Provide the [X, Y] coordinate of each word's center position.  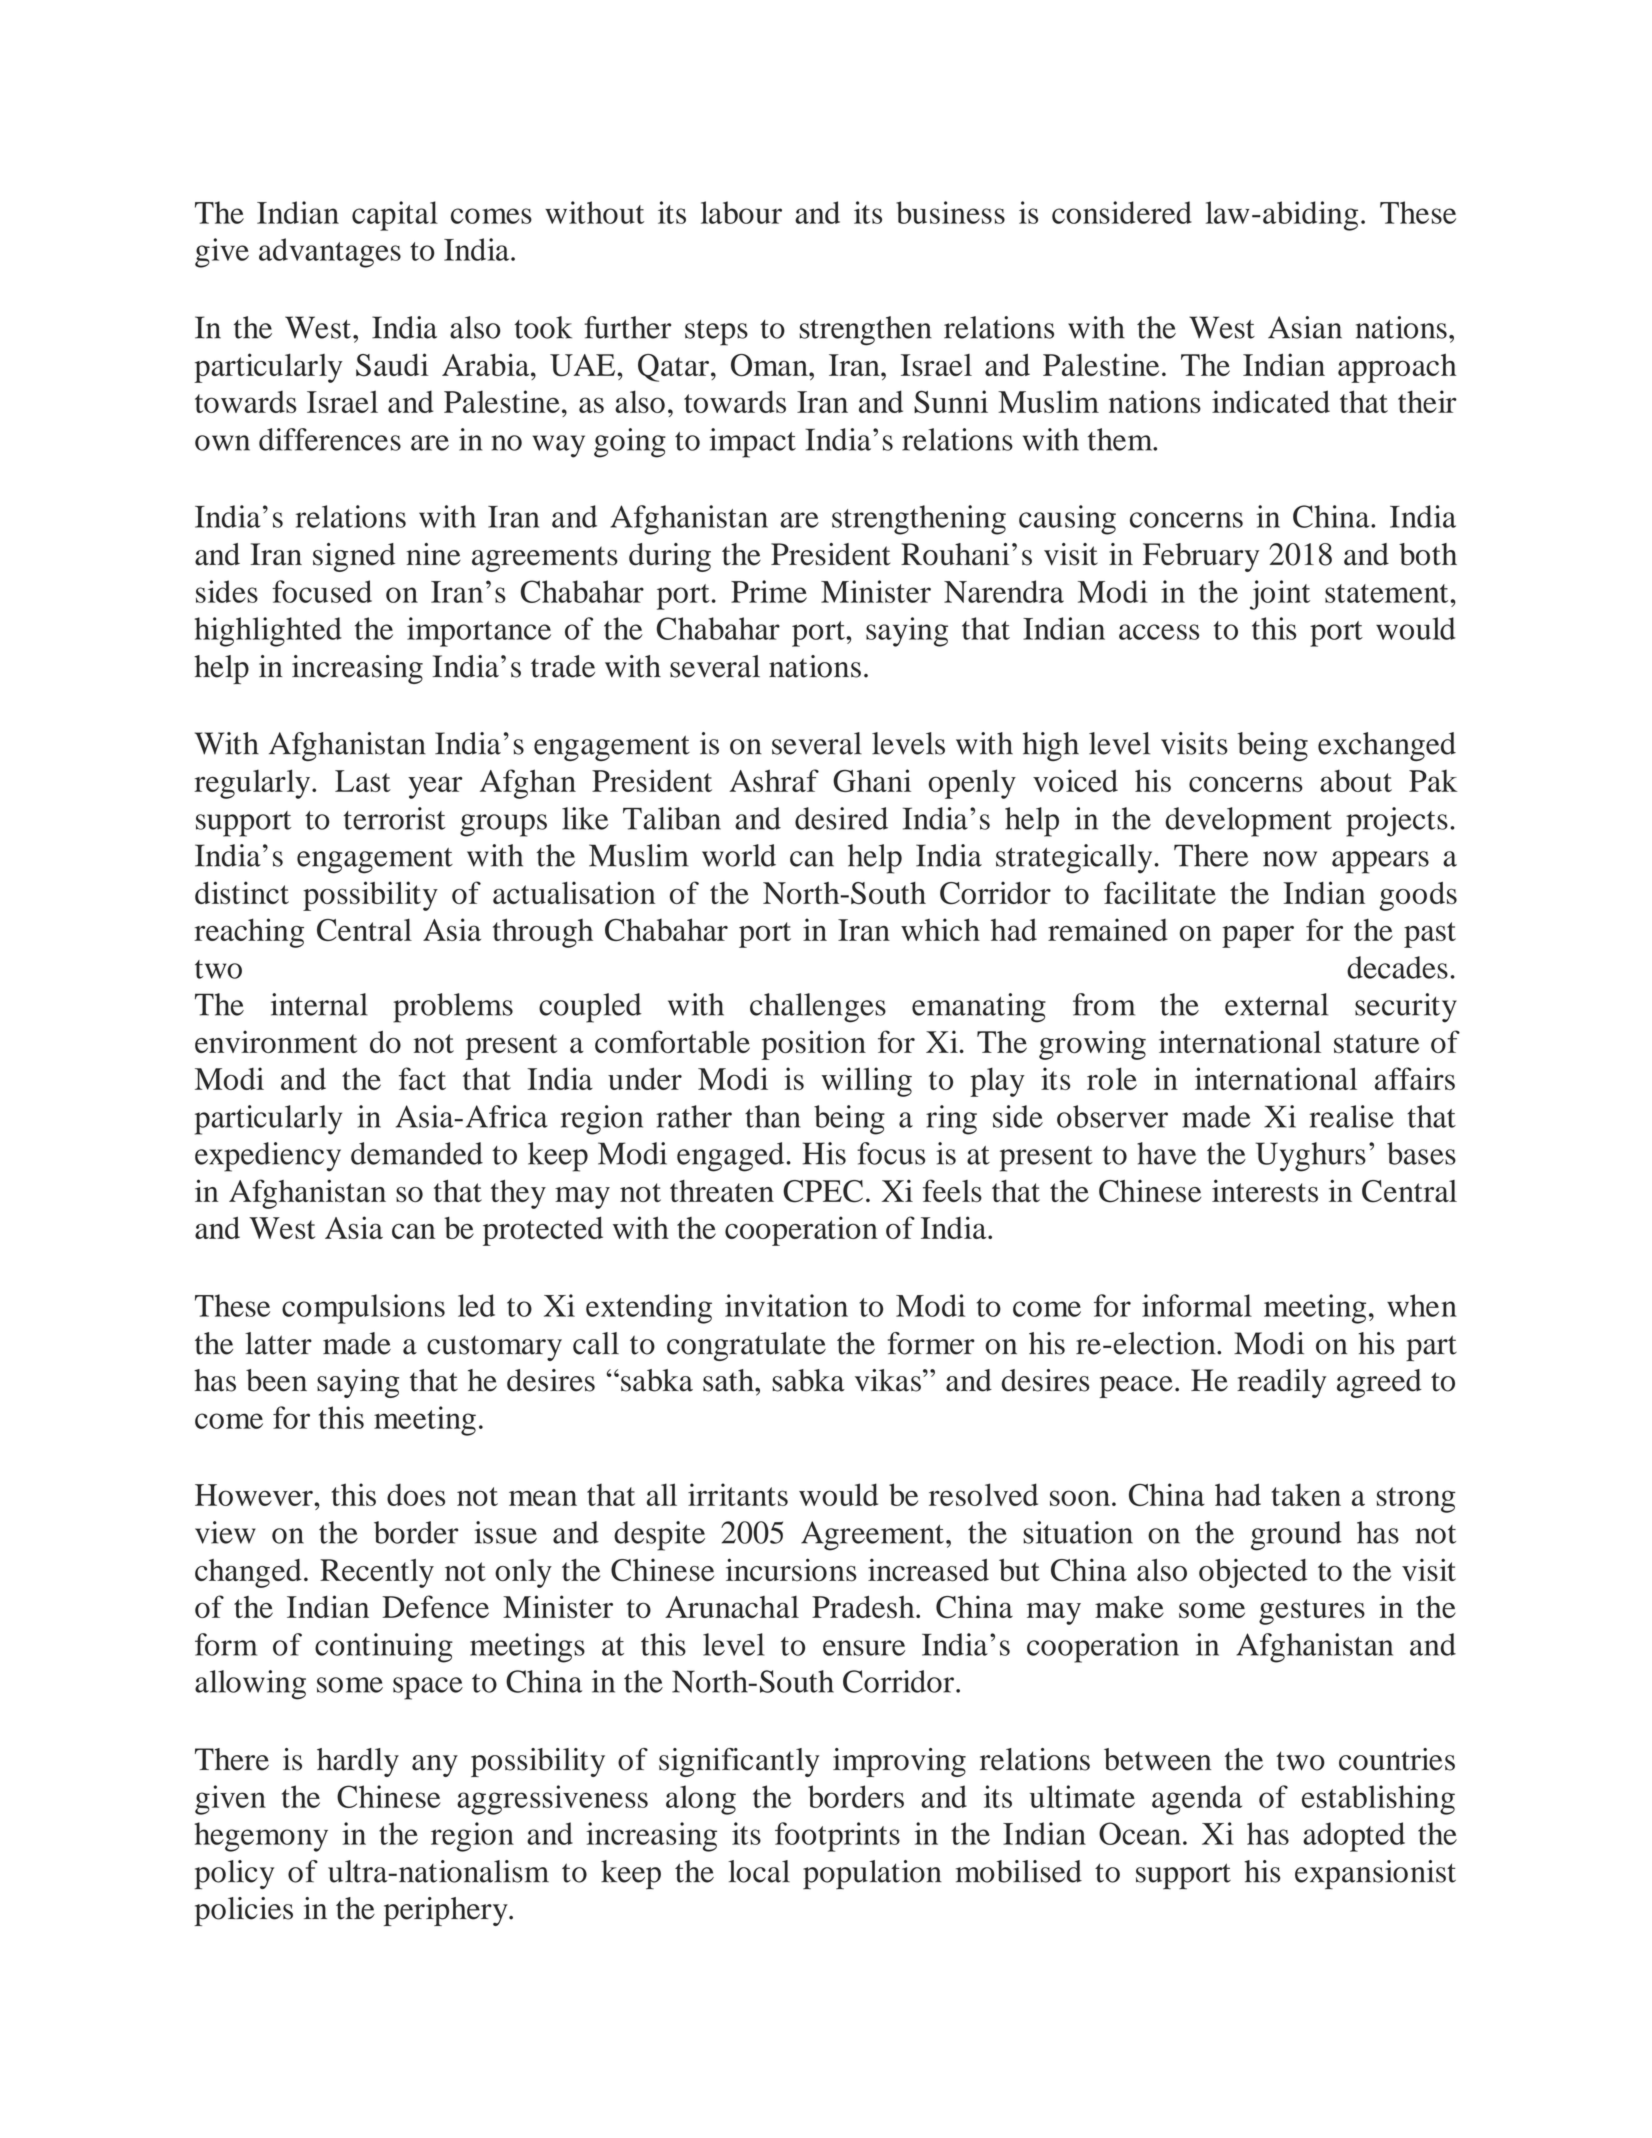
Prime [769, 591]
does [416, 1494]
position [813, 1045]
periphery [447, 1911]
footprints [837, 1837]
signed [354, 557]
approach [1397, 368]
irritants [738, 1494]
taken [1306, 1494]
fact [422, 1078]
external [1276, 1004]
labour [741, 212]
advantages [330, 253]
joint [1280, 595]
